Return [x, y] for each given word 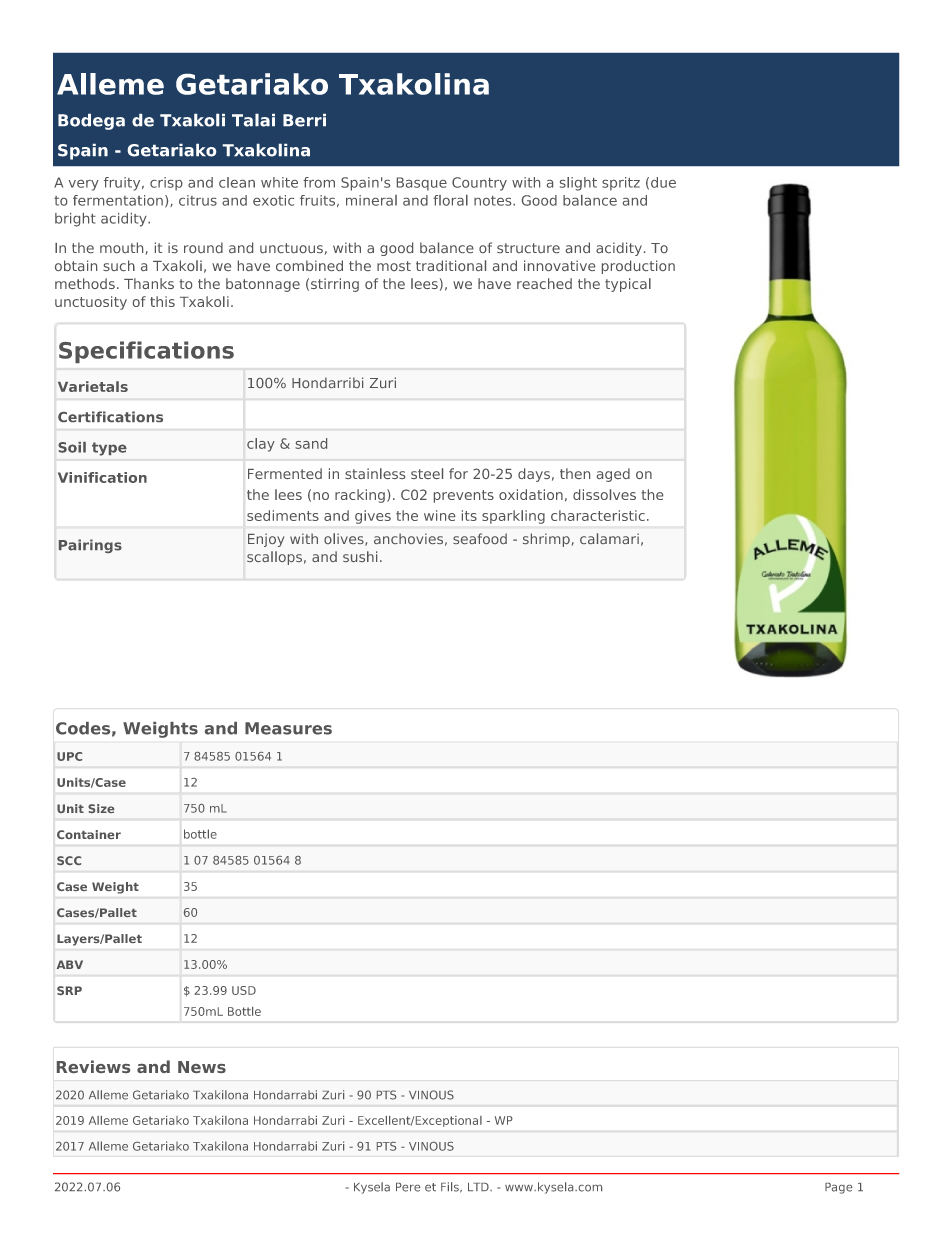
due [663, 182]
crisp [166, 184]
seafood [480, 538]
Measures [288, 728]
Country [479, 184]
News [202, 1067]
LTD [479, 1187]
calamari [609, 538]
